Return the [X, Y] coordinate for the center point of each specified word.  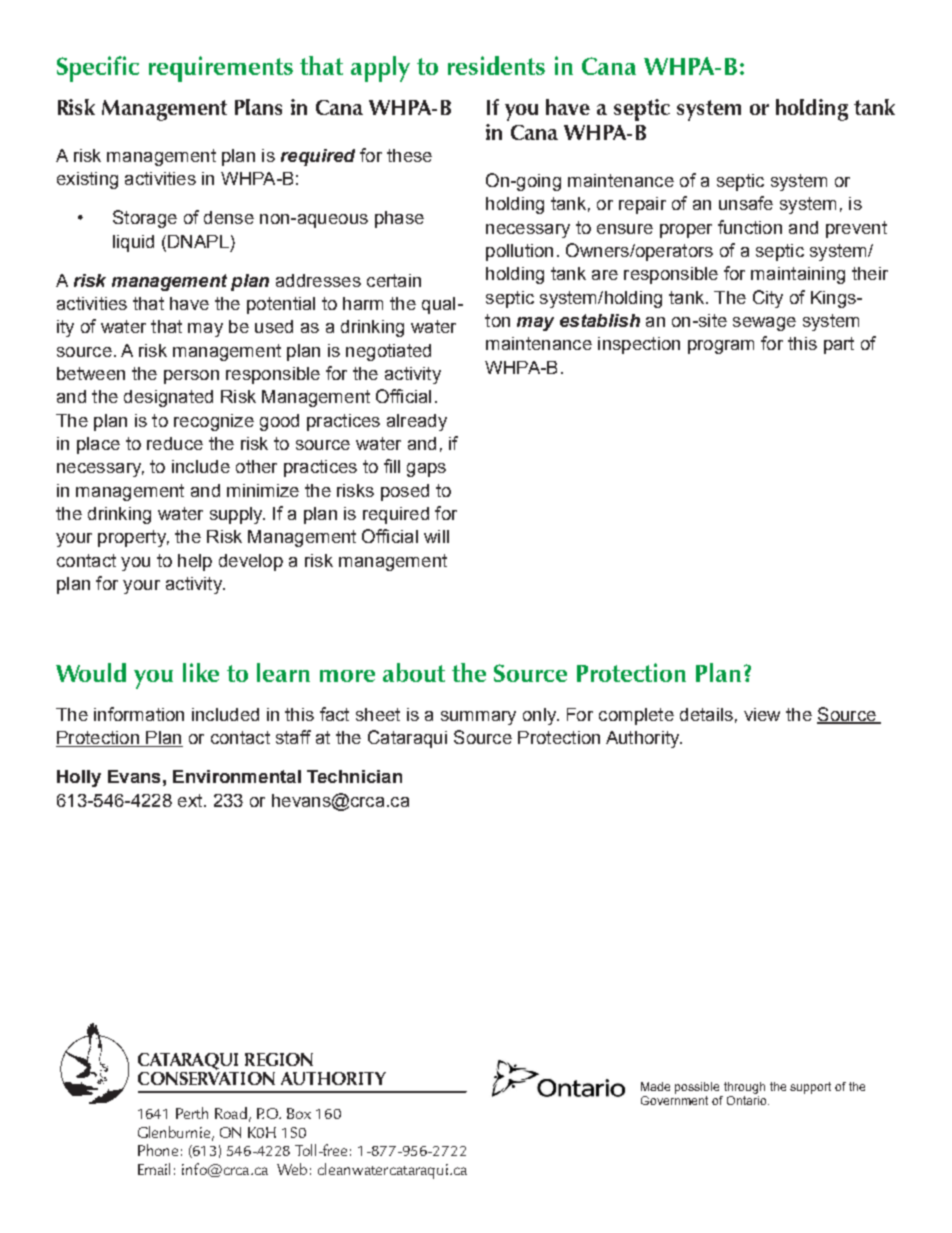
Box [299, 1113]
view [762, 714]
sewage [764, 324]
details [706, 714]
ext [191, 800]
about [414, 672]
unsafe [746, 203]
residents [496, 65]
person [191, 377]
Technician [354, 776]
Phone [158, 1150]
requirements [221, 69]
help [195, 562]
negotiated [388, 352]
